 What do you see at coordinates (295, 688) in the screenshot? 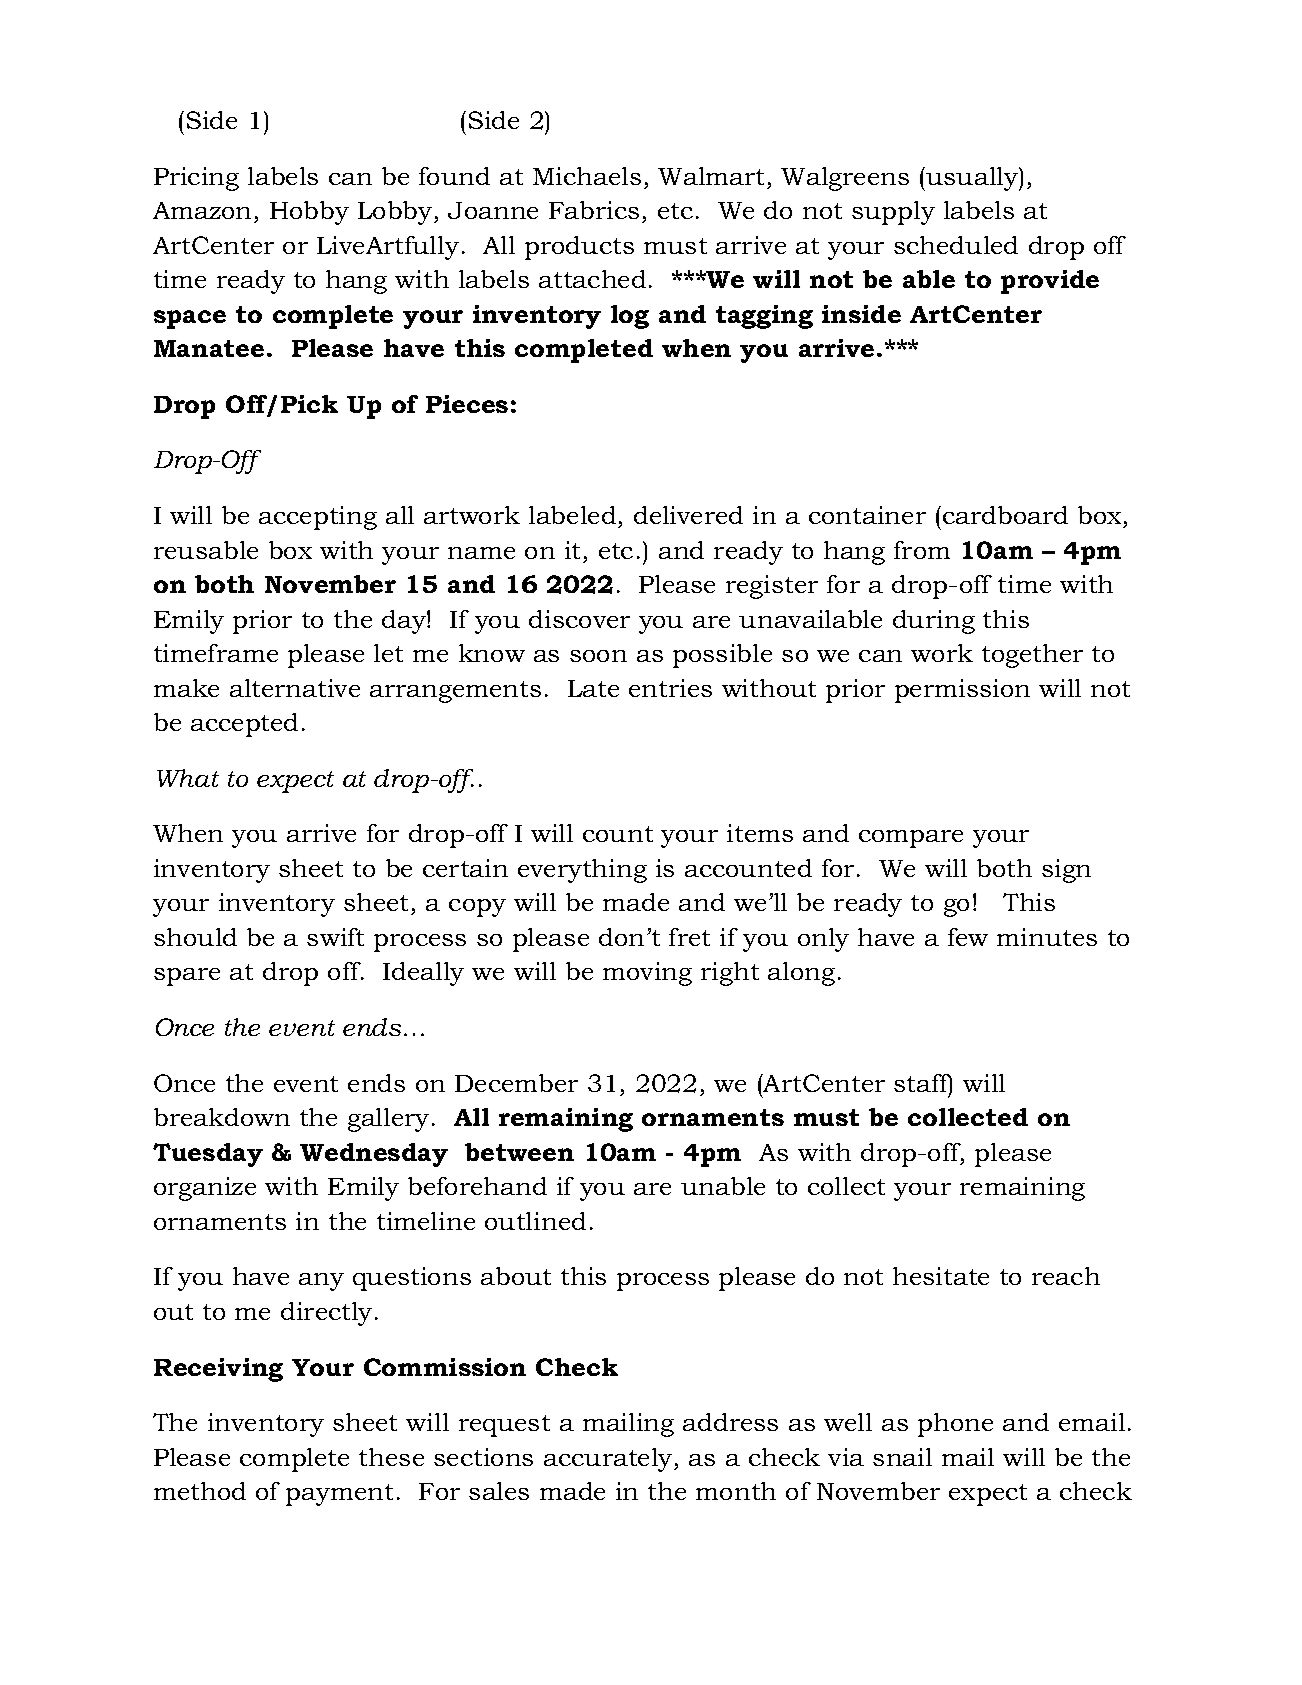
I see `alternative` at bounding box center [295, 688].
